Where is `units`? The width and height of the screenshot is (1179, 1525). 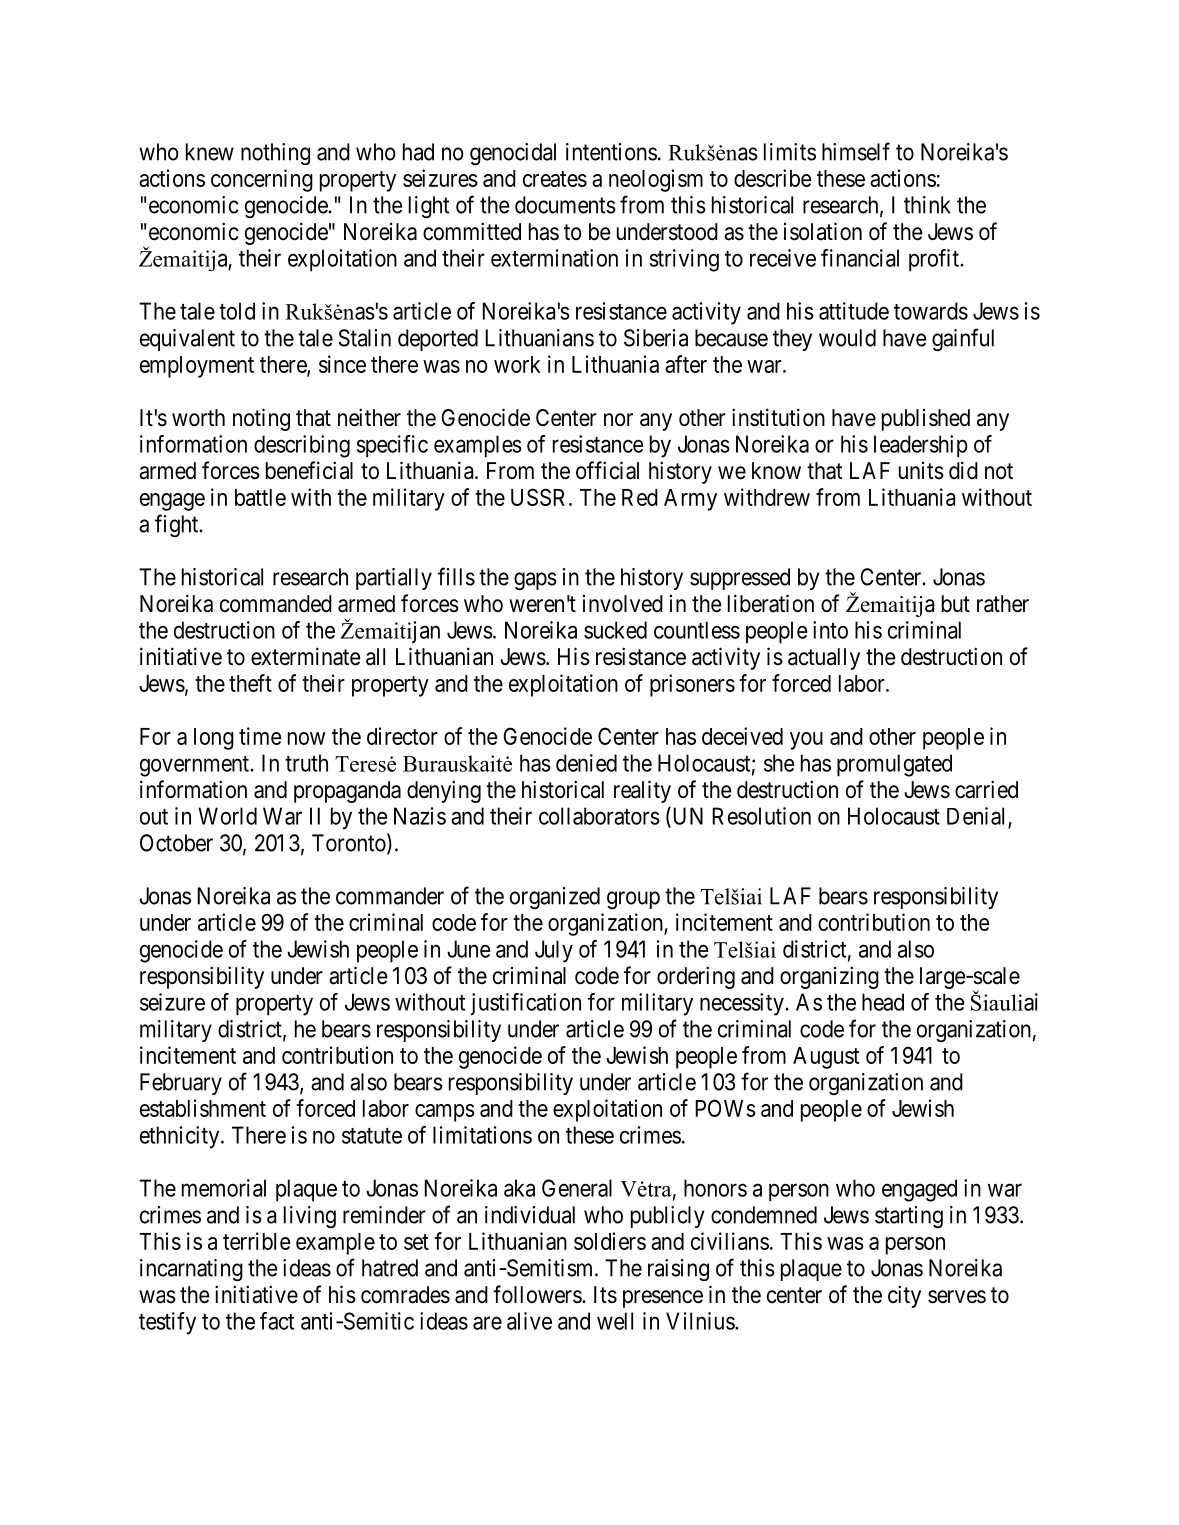
units is located at coordinates (921, 471).
